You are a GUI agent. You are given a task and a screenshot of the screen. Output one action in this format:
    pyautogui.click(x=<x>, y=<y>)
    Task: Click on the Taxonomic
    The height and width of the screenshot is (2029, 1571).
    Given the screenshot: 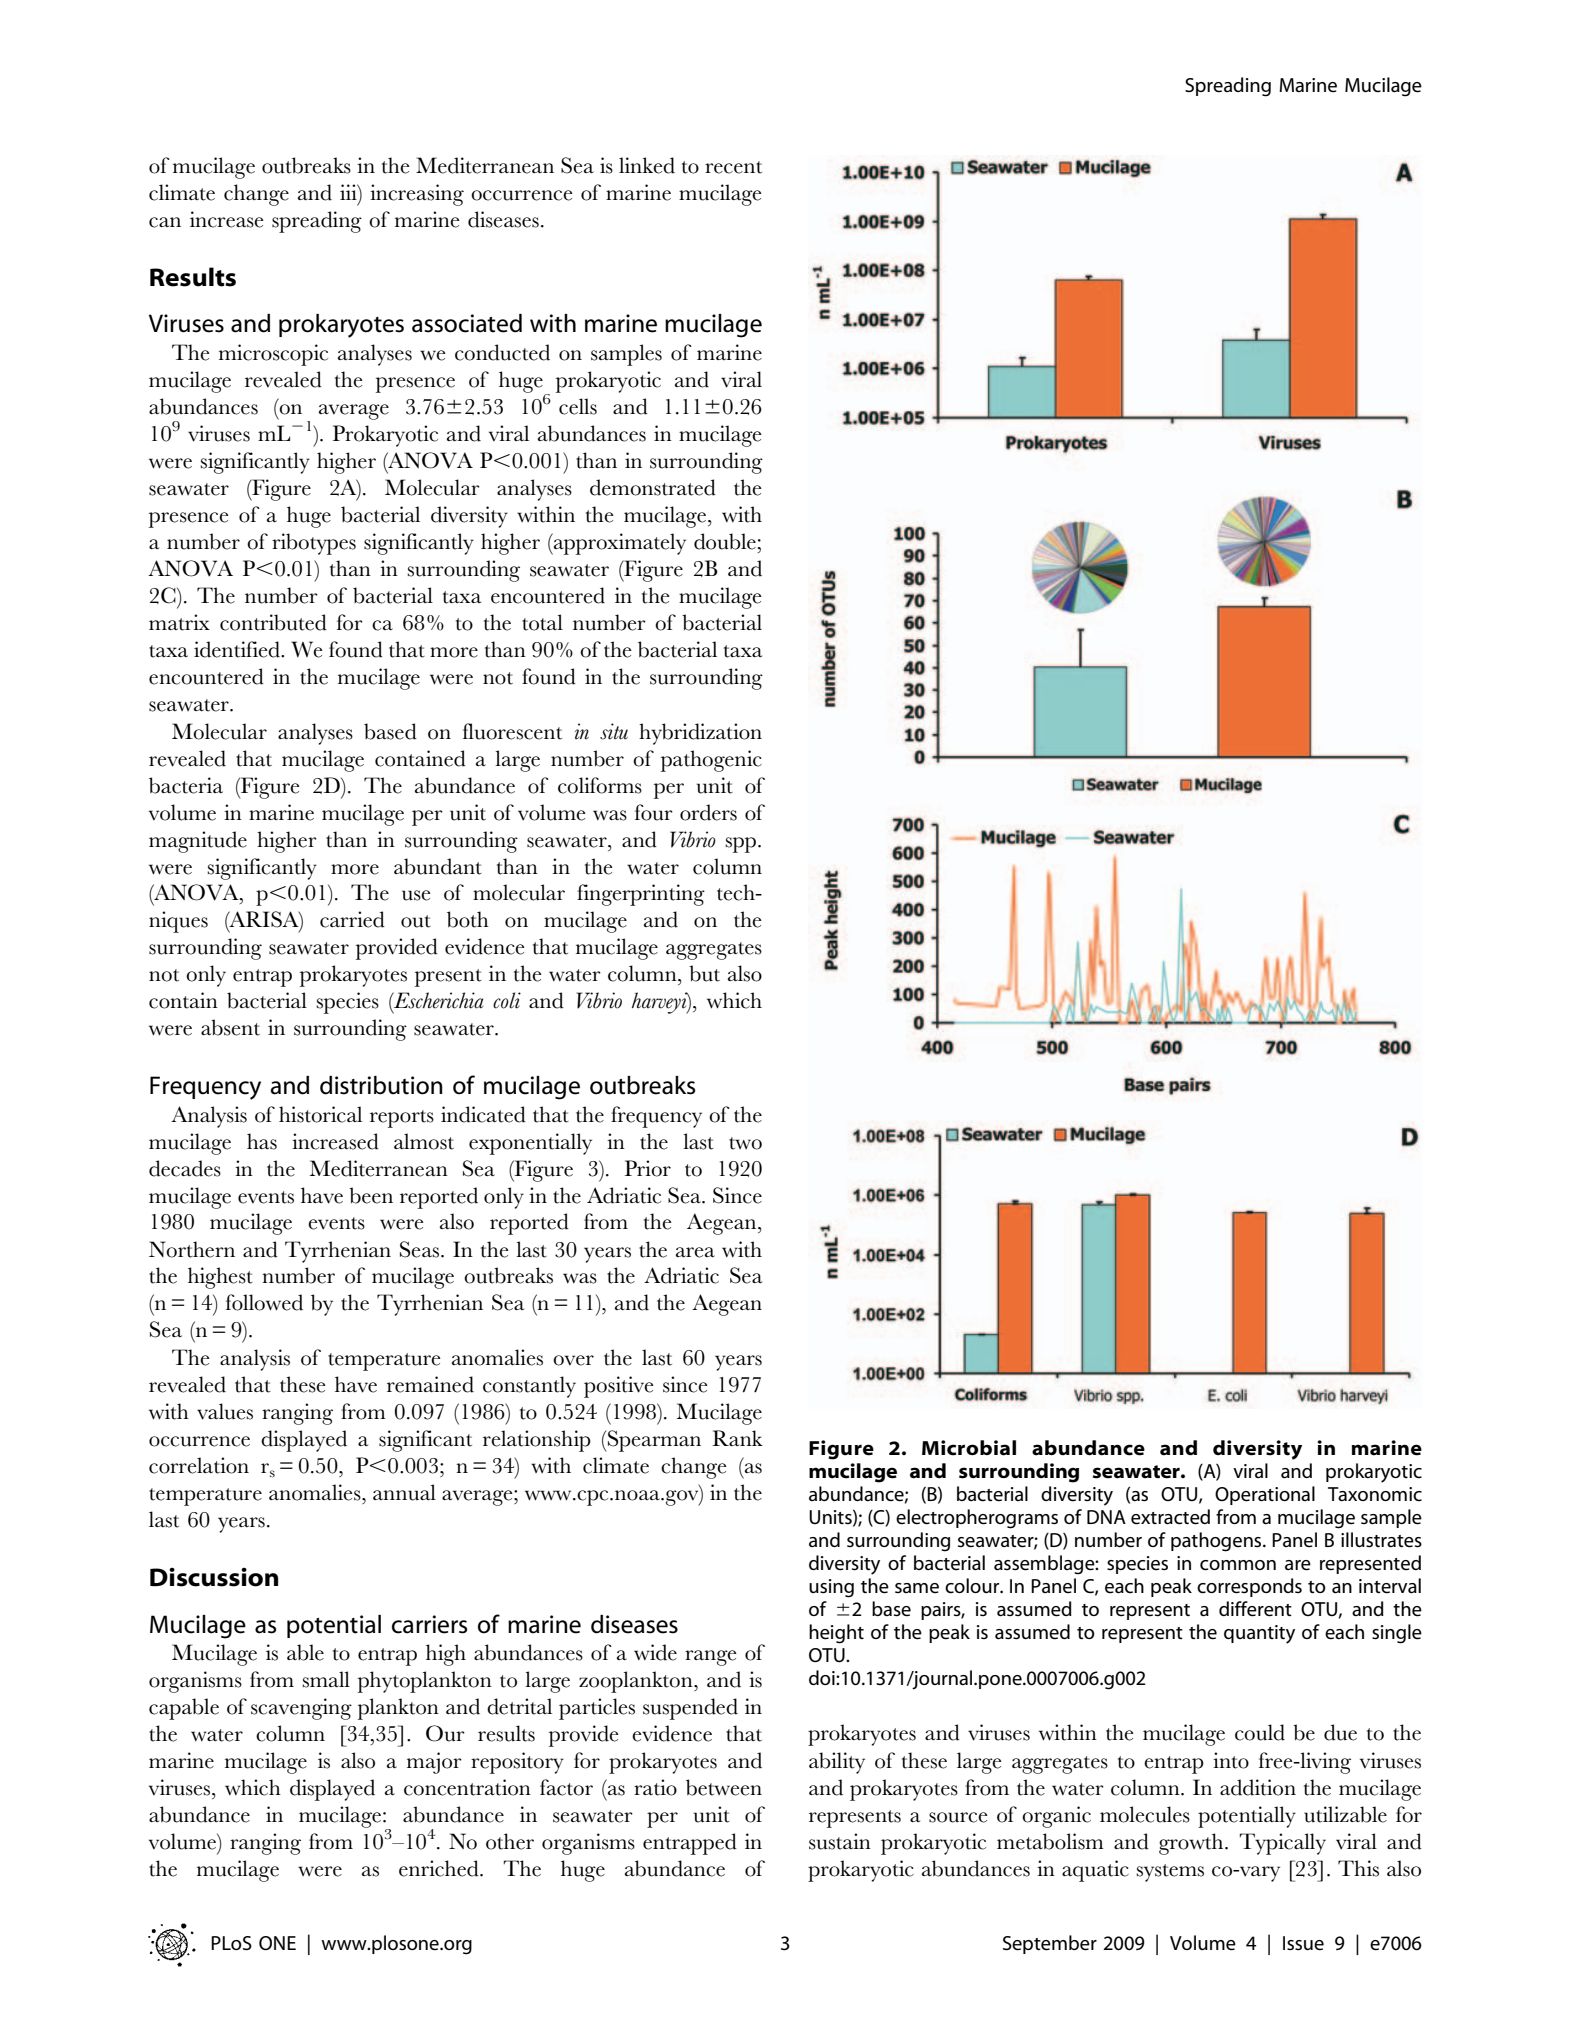 What is the action you would take?
    pyautogui.click(x=1375, y=1494)
